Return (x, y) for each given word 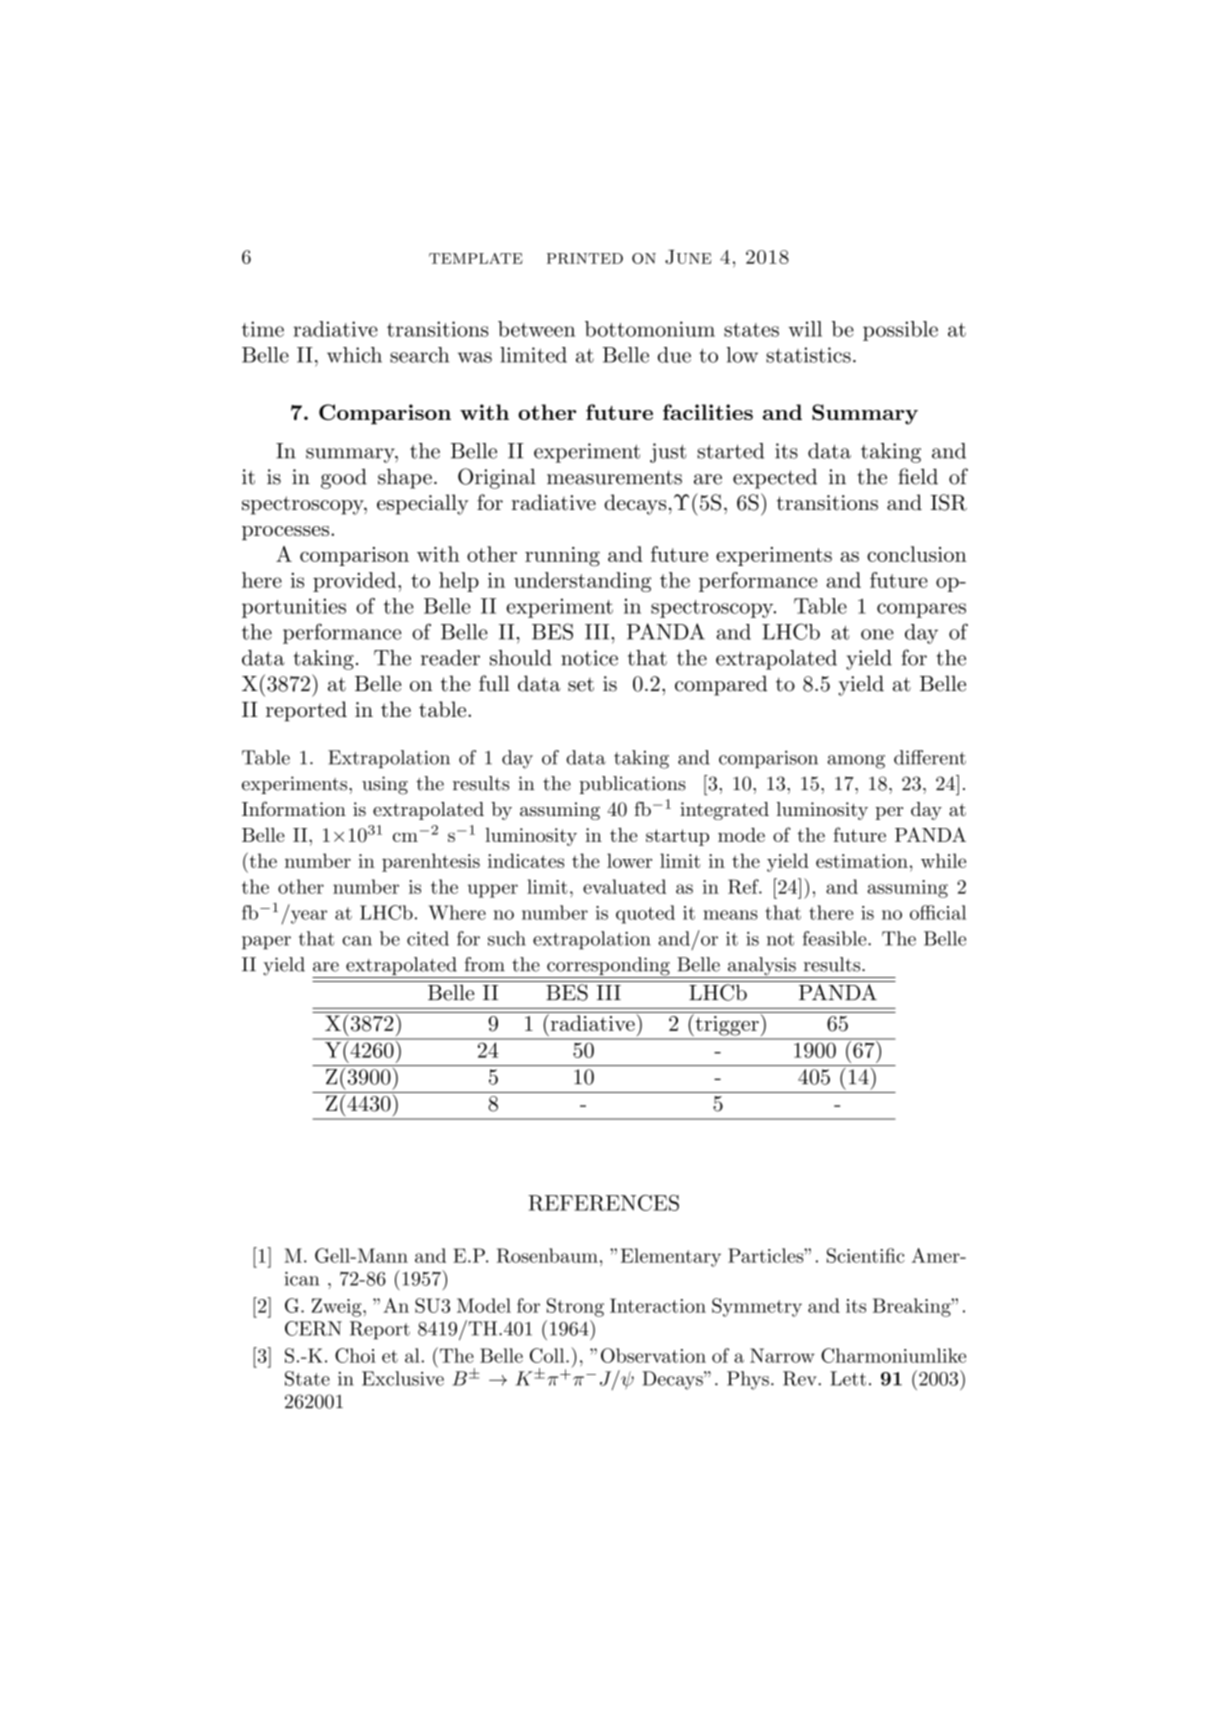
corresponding (608, 967)
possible (900, 331)
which (354, 355)
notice (589, 658)
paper (266, 943)
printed (585, 258)
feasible (834, 938)
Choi (355, 1355)
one (877, 634)
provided (354, 582)
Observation (653, 1355)
